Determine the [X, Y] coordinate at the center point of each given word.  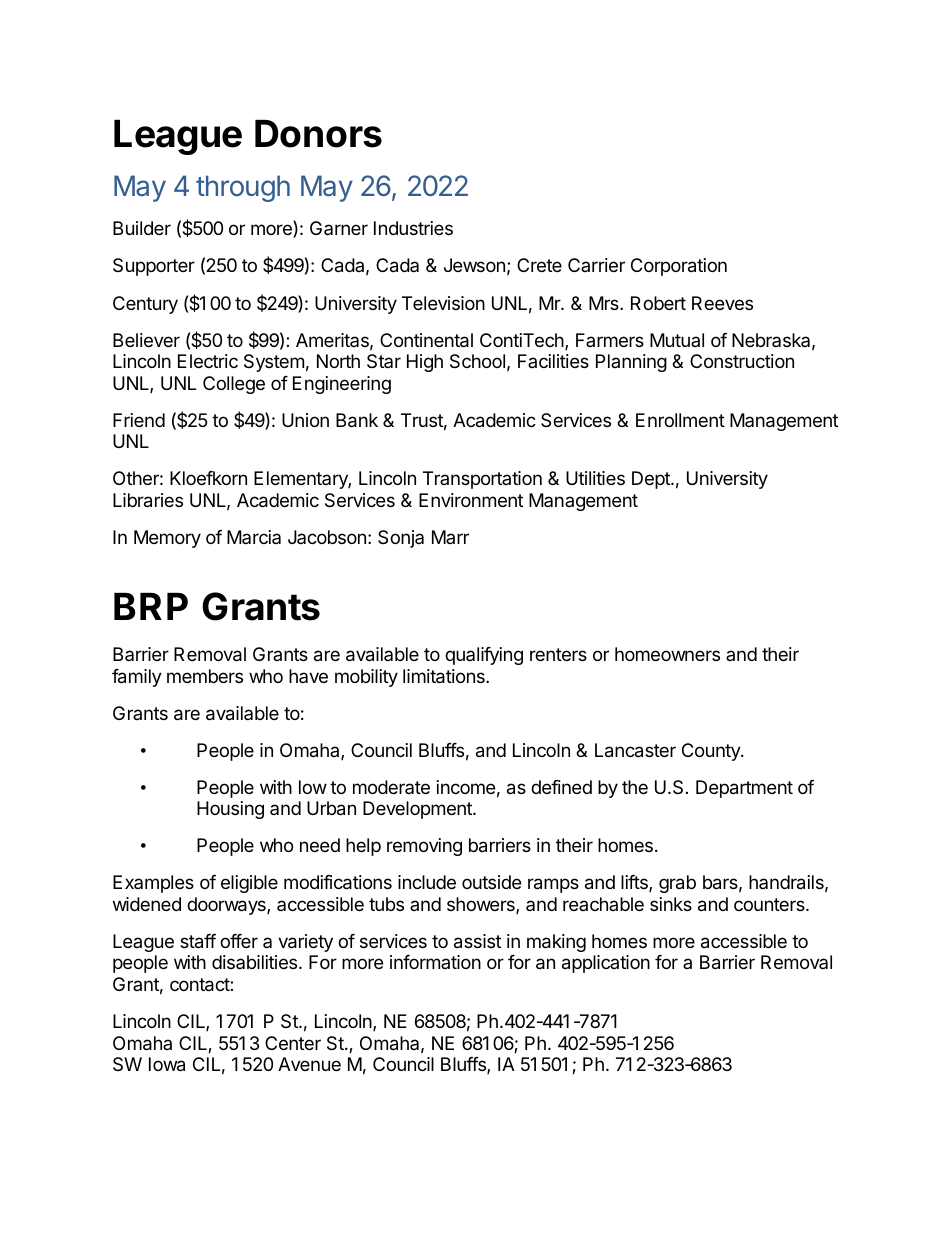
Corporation [679, 267]
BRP [151, 606]
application [606, 964]
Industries [413, 228]
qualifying [484, 656]
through [243, 188]
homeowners [667, 654]
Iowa [167, 1064]
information [435, 962]
